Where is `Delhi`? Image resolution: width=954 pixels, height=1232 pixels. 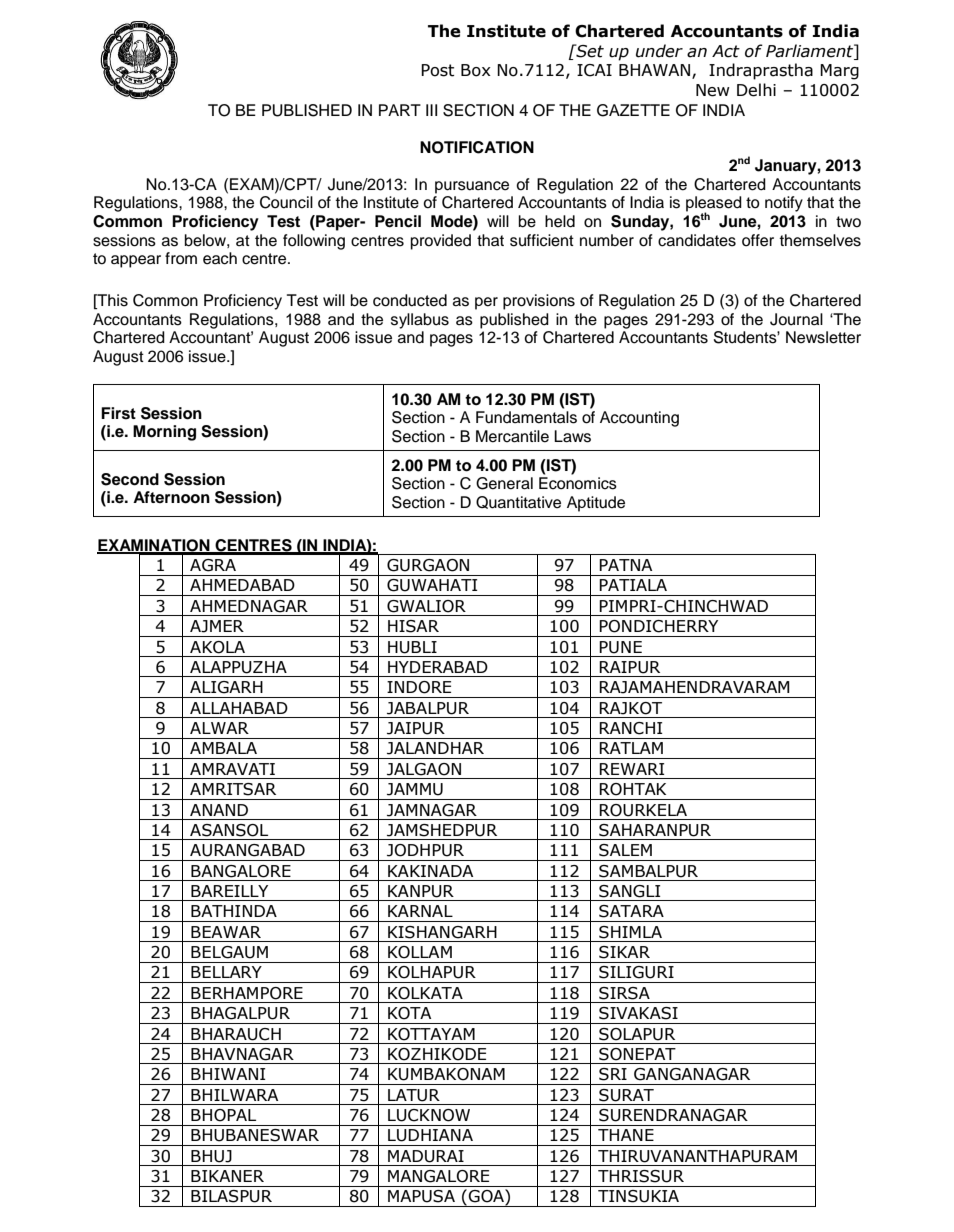
Delhi is located at coordinates (756, 90).
